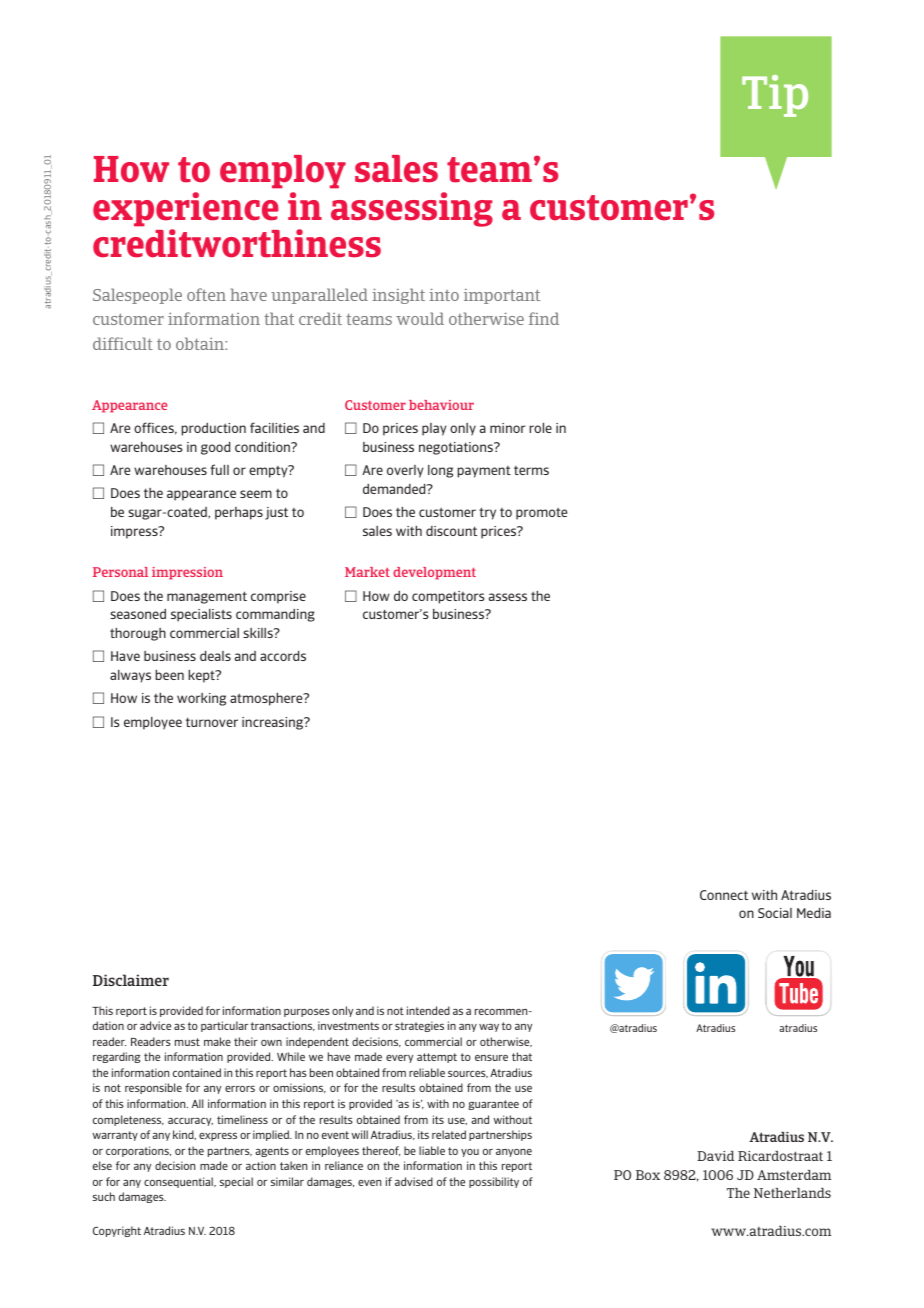 The height and width of the screenshot is (1308, 924). Describe the element at coordinates (202, 676) in the screenshot. I see `kept` at that location.
